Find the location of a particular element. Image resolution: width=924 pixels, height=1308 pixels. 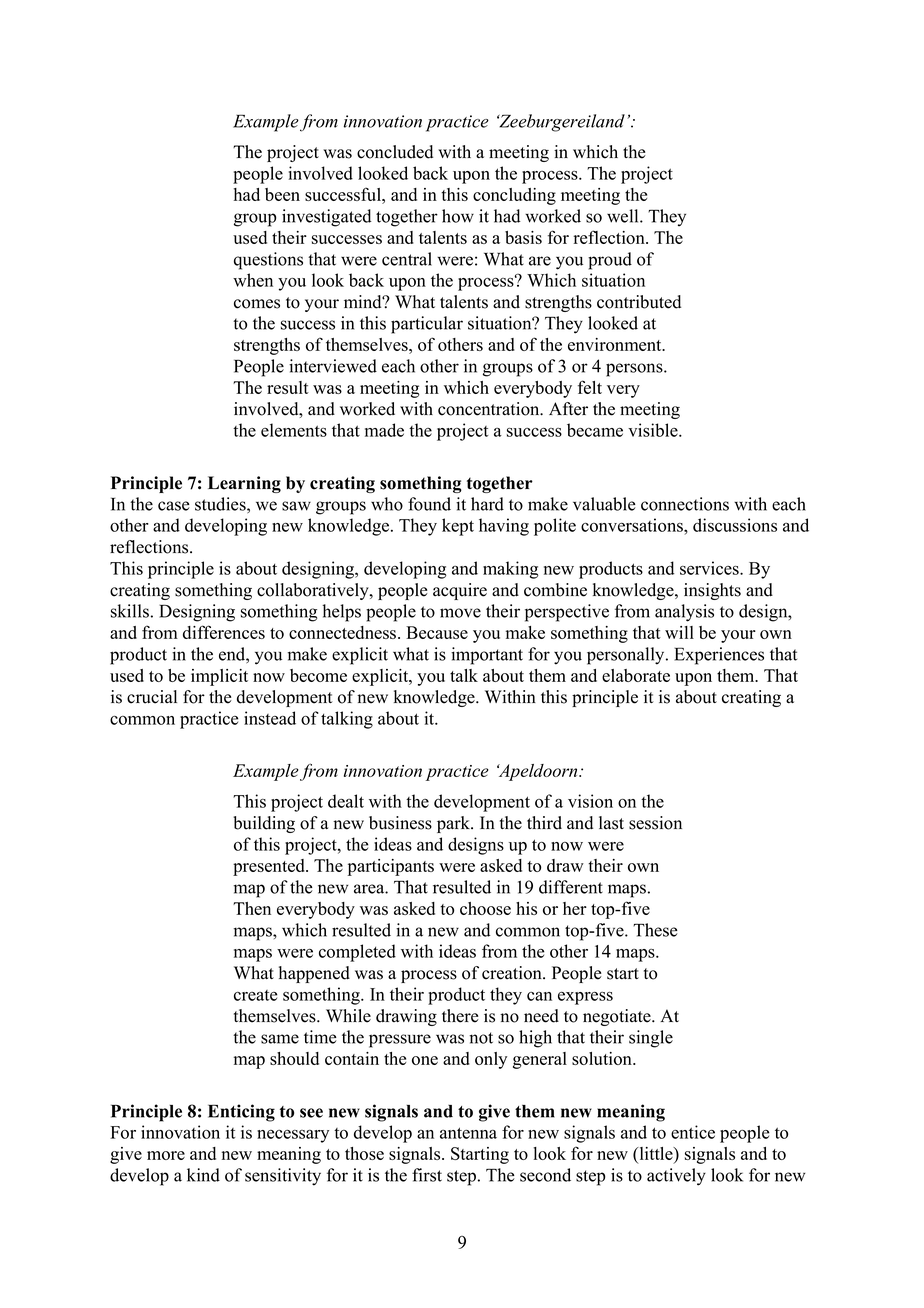

been is located at coordinates (282, 194).
